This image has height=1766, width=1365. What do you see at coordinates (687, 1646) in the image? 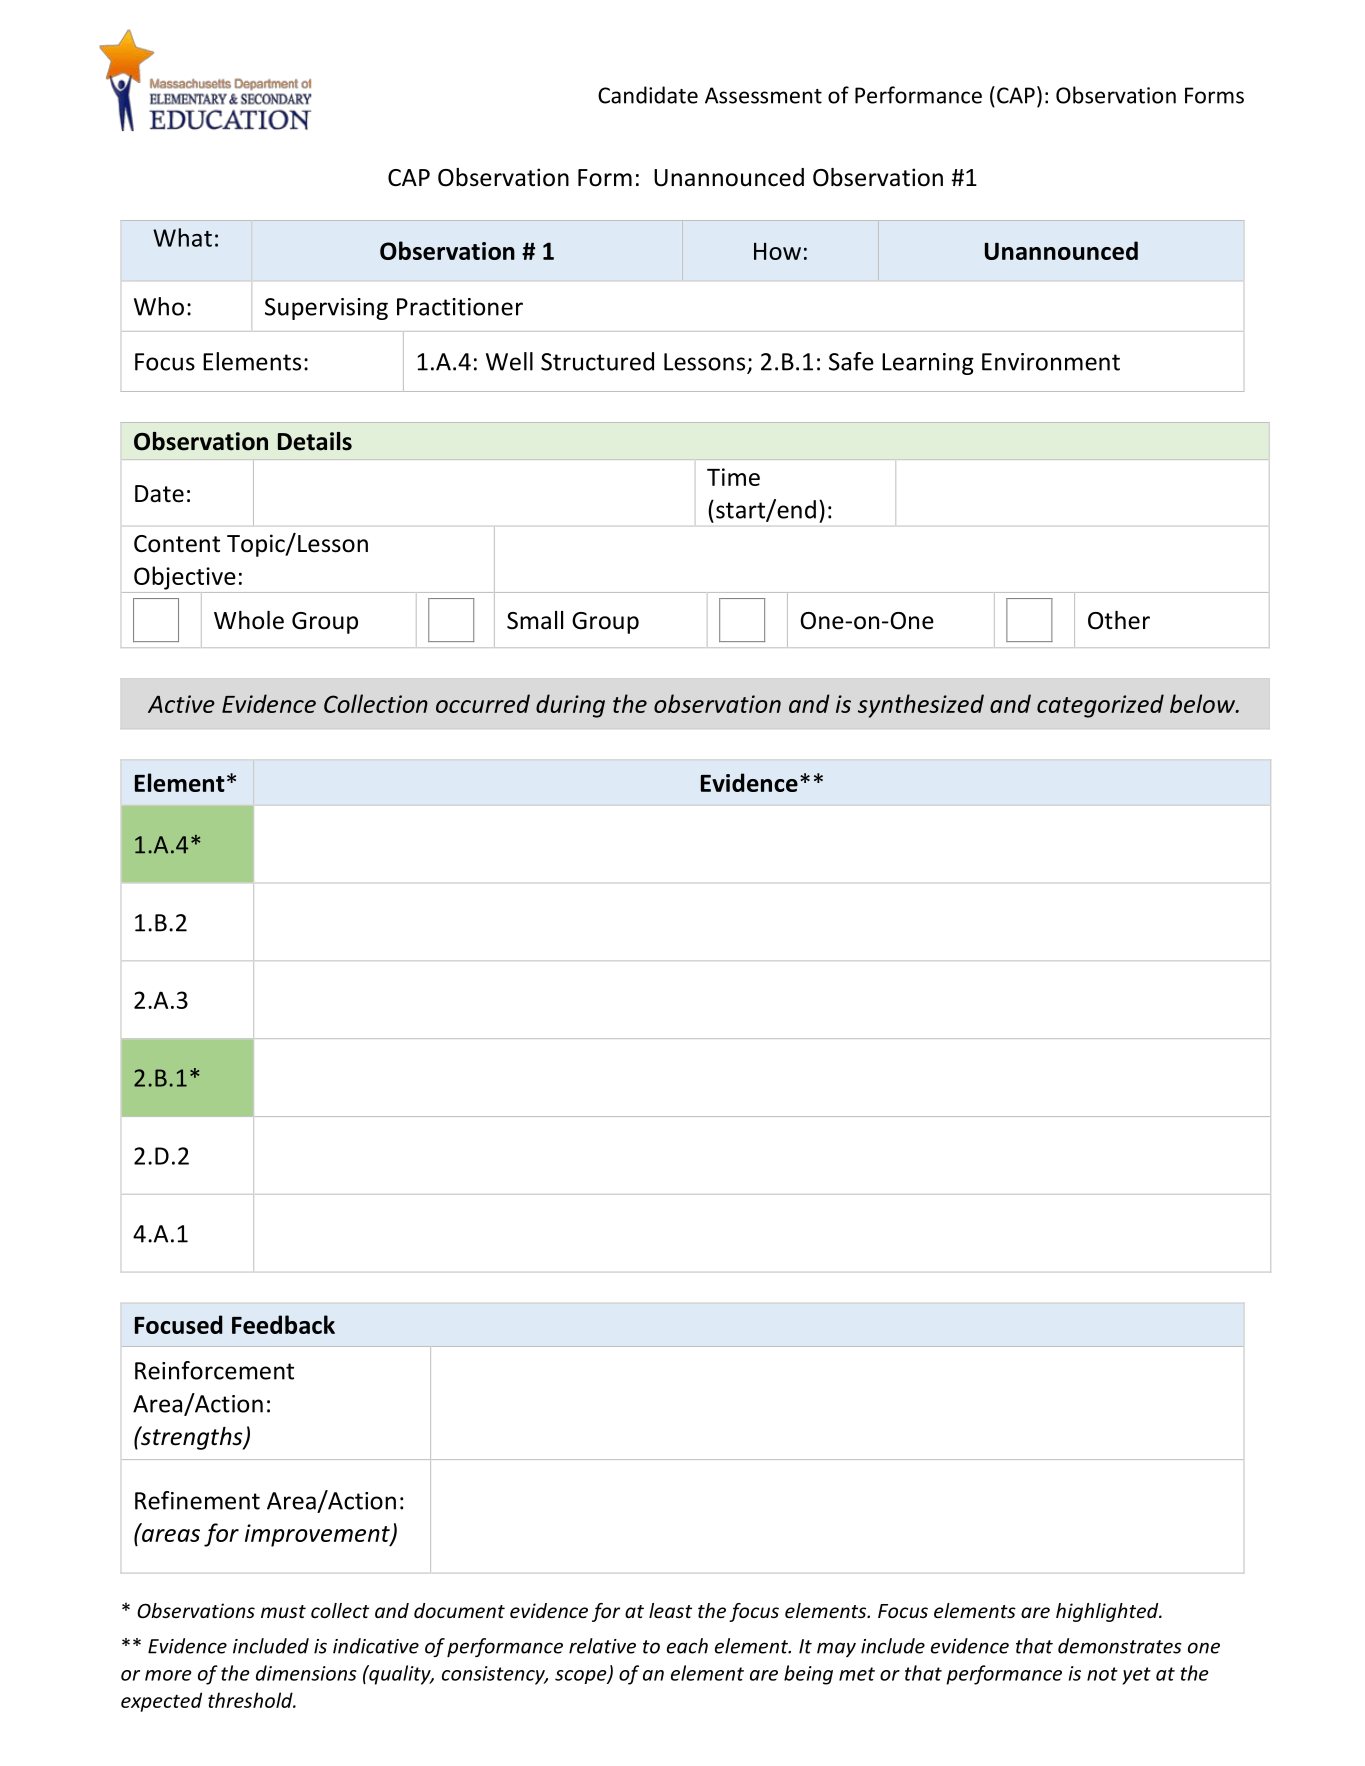
I see `each` at bounding box center [687, 1646].
